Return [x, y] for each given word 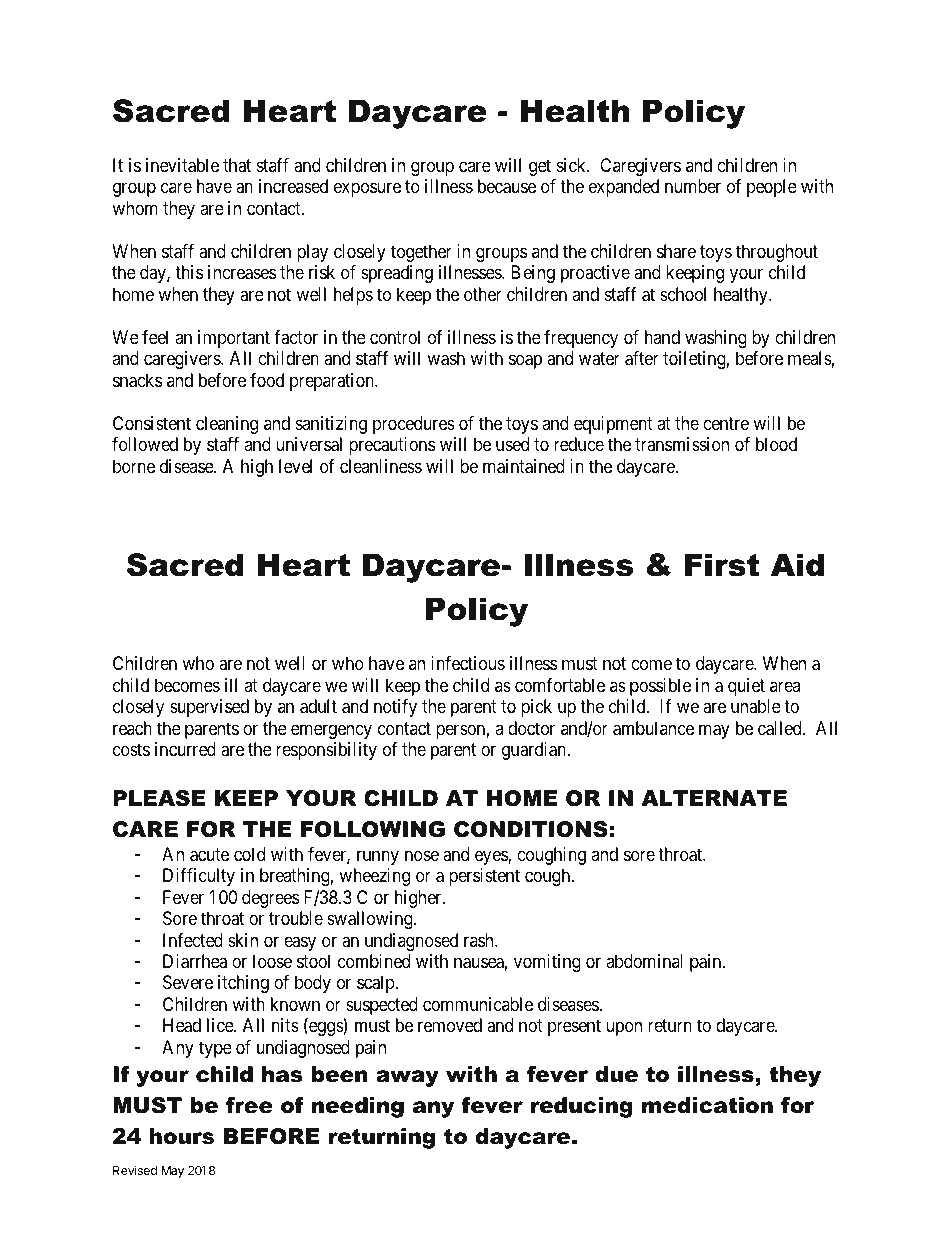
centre [726, 423]
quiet [746, 687]
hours [181, 1136]
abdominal [644, 961]
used [512, 444]
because [507, 186]
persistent [484, 877]
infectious [468, 663]
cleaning [227, 425]
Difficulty [199, 877]
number [693, 186]
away [407, 1078]
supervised [209, 708]
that [237, 165]
